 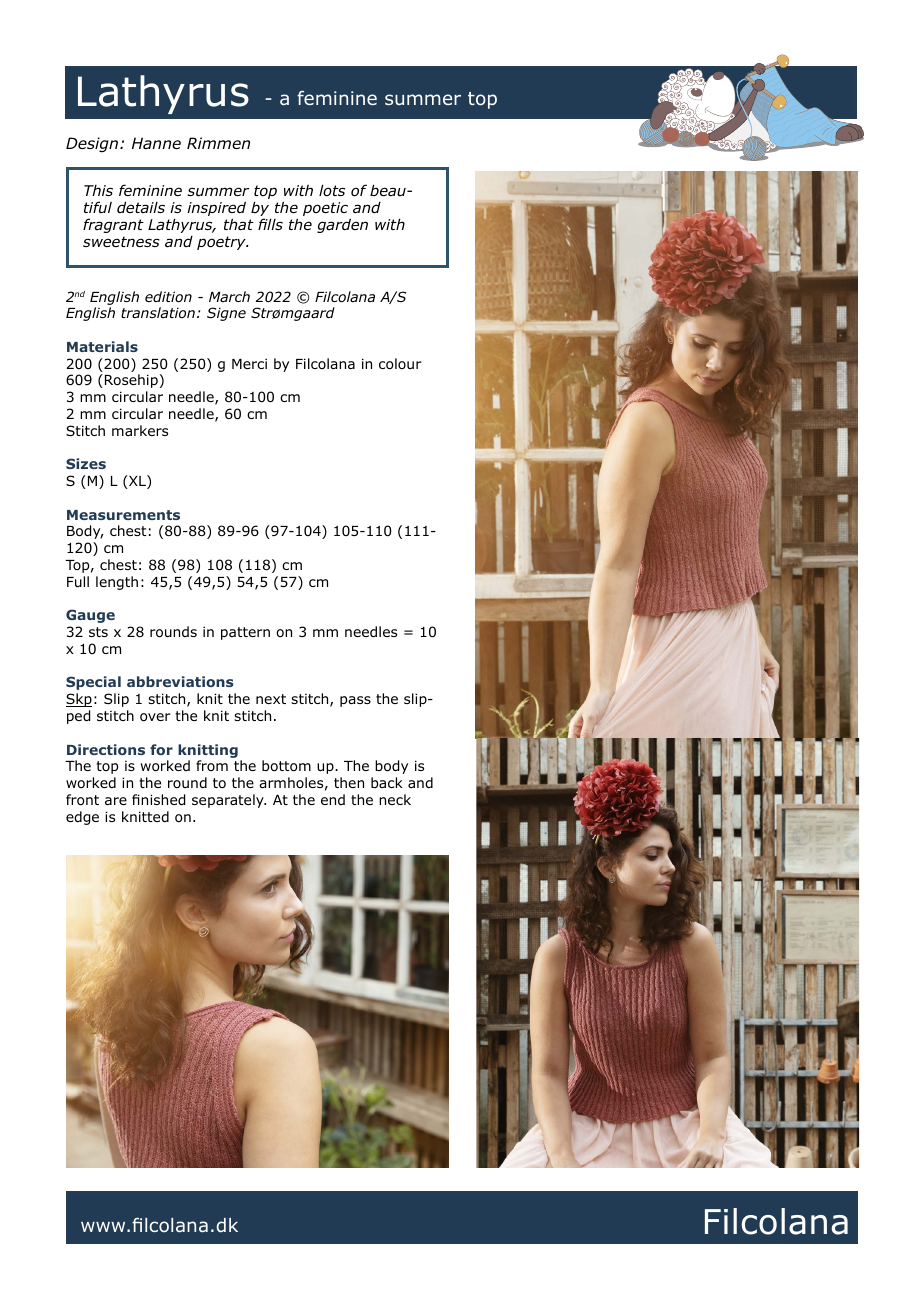 I want to click on inspired, so click(x=216, y=210).
